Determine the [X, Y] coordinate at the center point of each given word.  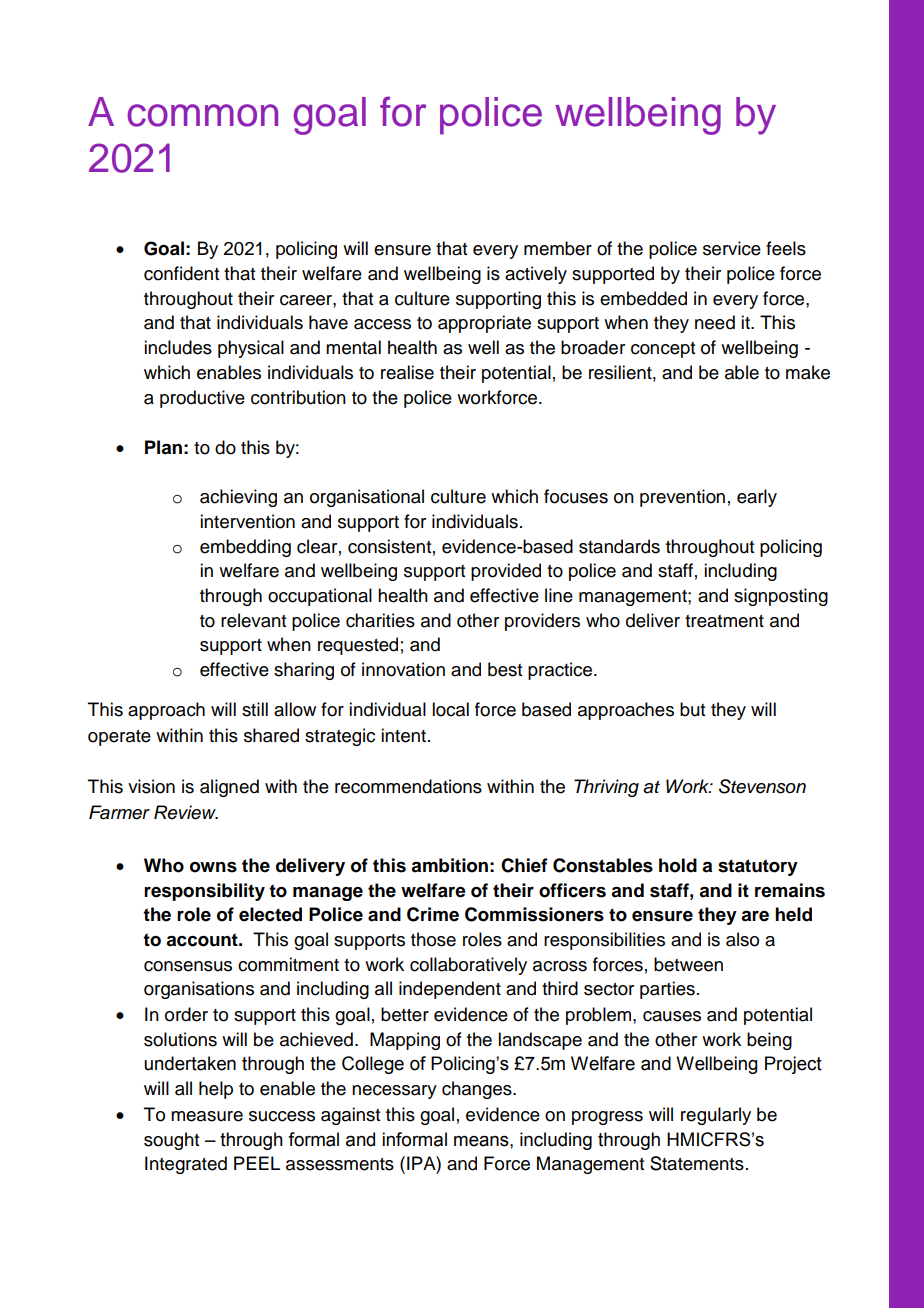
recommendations [408, 786]
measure [207, 1116]
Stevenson [762, 786]
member [558, 248]
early [757, 498]
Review [186, 812]
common [202, 115]
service [732, 248]
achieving [238, 498]
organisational [367, 498]
